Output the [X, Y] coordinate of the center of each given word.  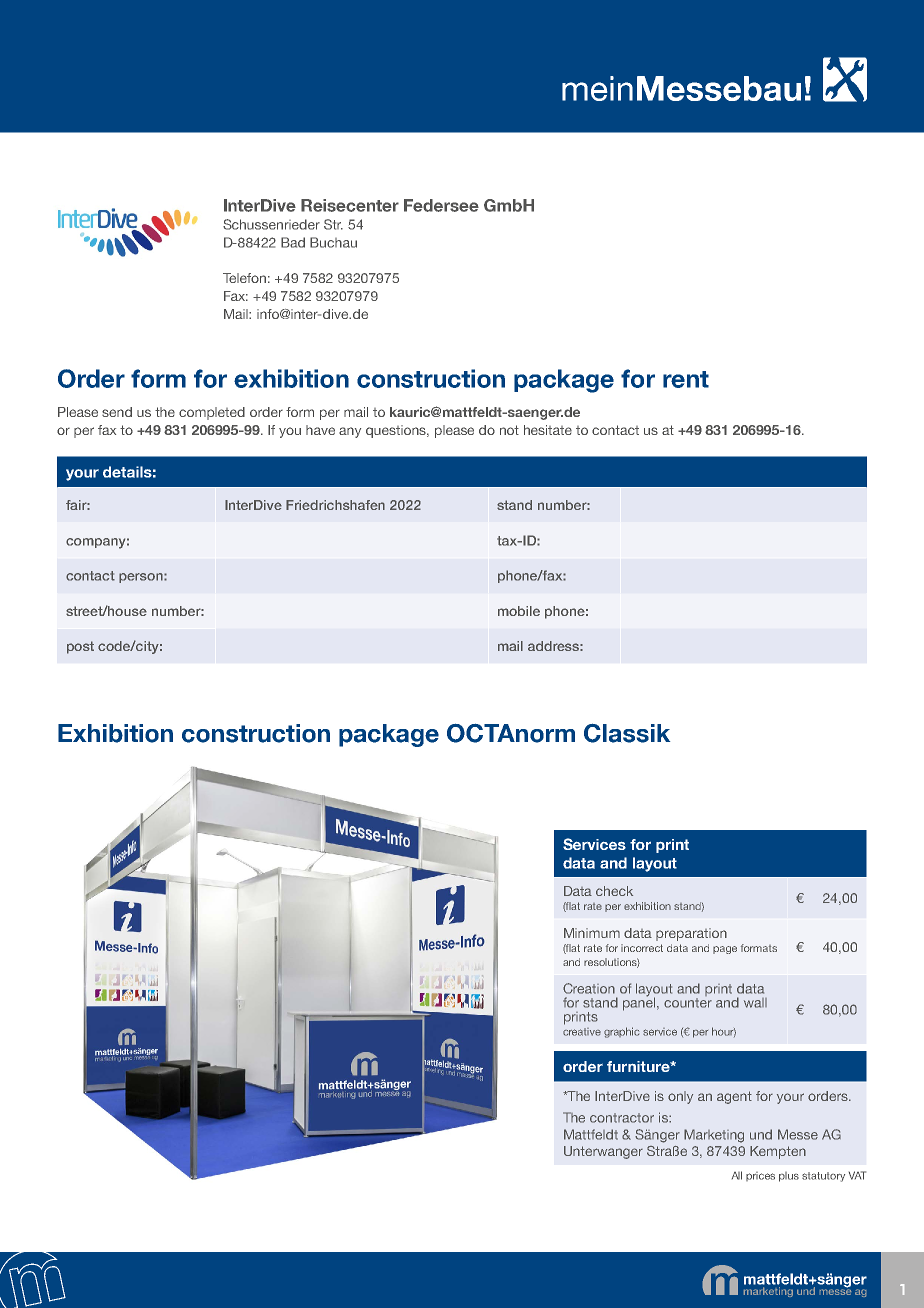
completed [212, 413]
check [614, 891]
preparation [691, 934]
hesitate [548, 430]
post [80, 647]
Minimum [592, 933]
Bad [293, 242]
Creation [589, 988]
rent [686, 379]
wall [755, 1003]
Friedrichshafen [335, 505]
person [142, 578]
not [509, 430]
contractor [622, 1118]
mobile [519, 611]
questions [397, 431]
